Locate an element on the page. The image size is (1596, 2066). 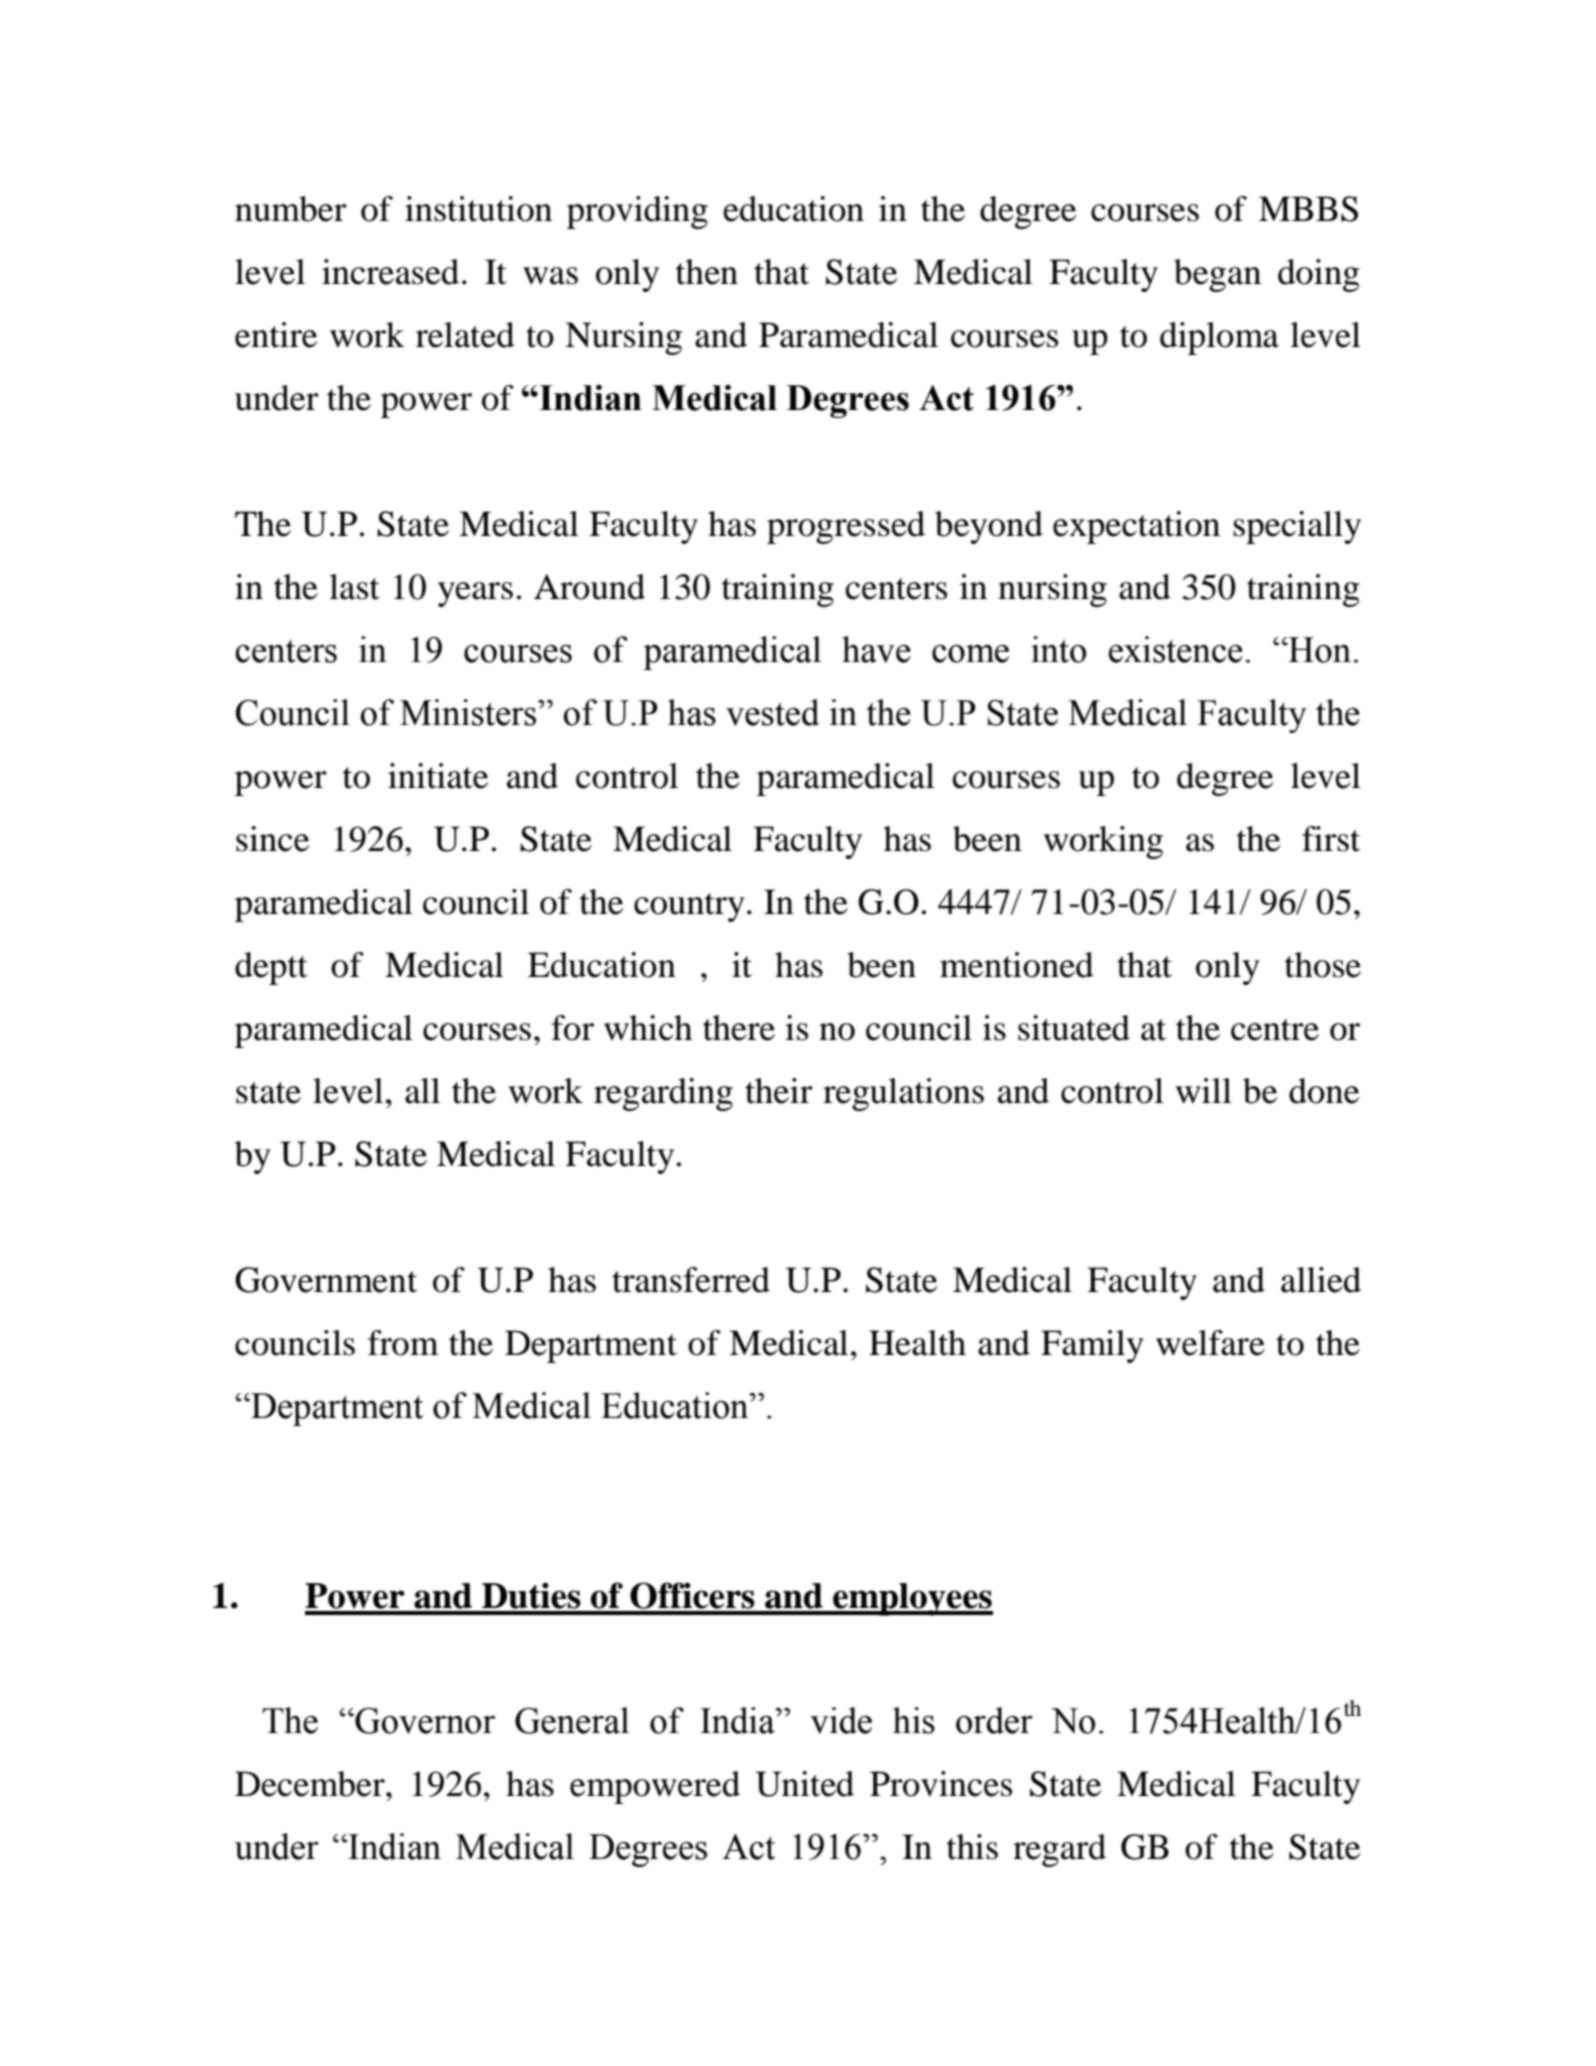
December is located at coordinates (311, 1784).
